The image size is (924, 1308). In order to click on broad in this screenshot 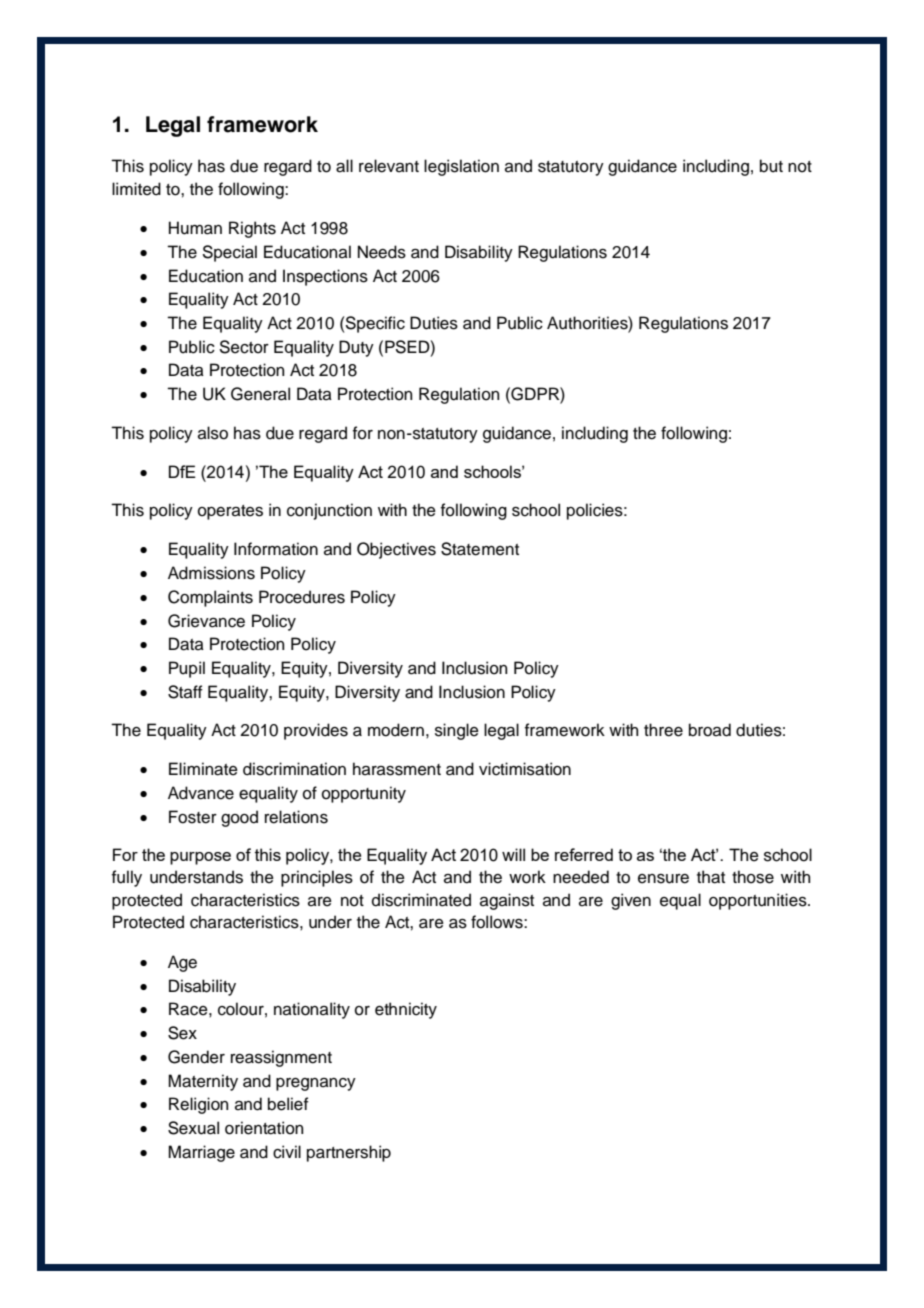, I will do `click(710, 730)`.
